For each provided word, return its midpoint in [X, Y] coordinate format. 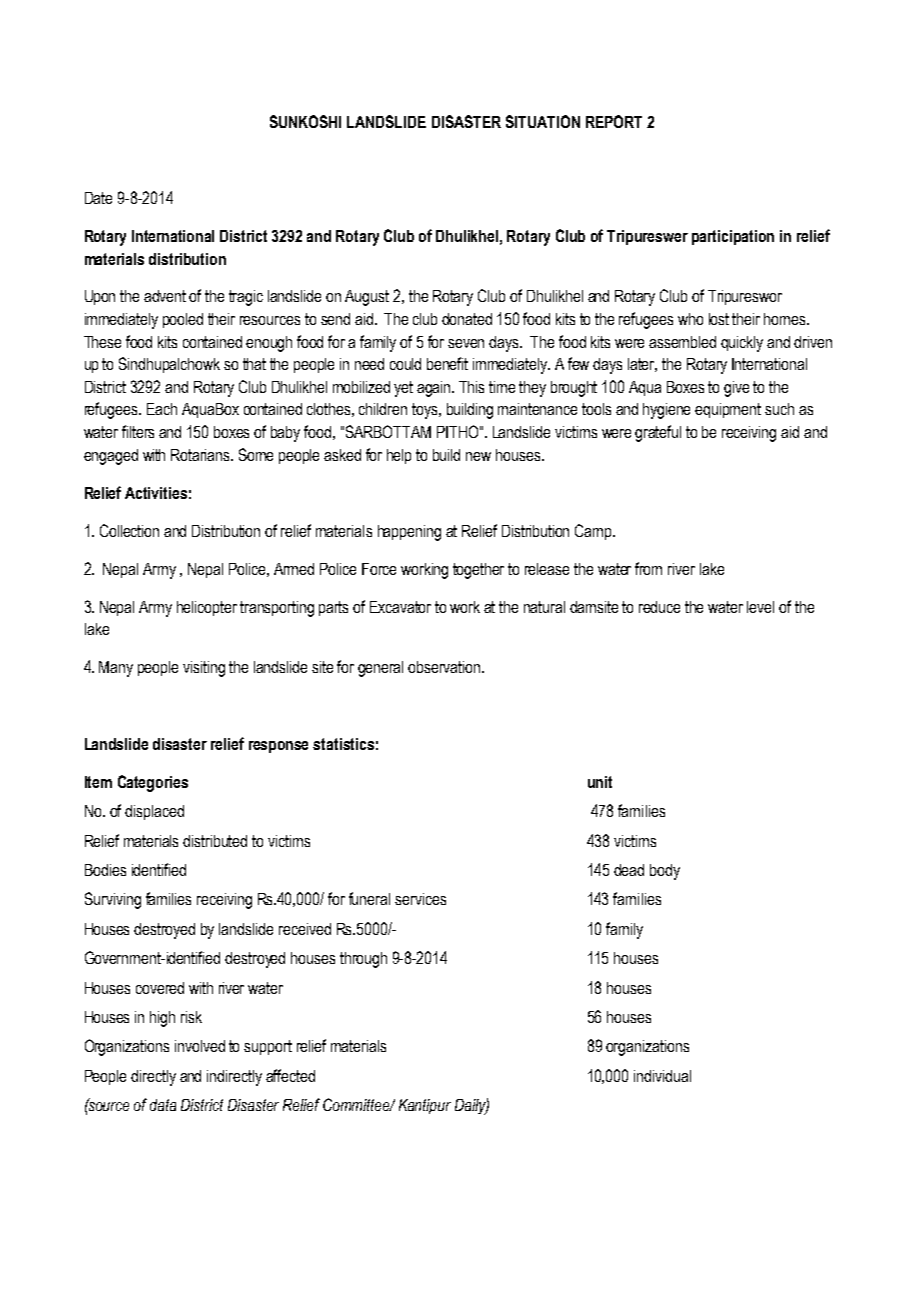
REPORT [614, 121]
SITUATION [543, 121]
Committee [358, 1104]
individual [662, 1076]
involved [200, 1046]
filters [138, 431]
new [478, 456]
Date [98, 198]
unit [600, 782]
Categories [153, 783]
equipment [728, 410]
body [665, 872]
